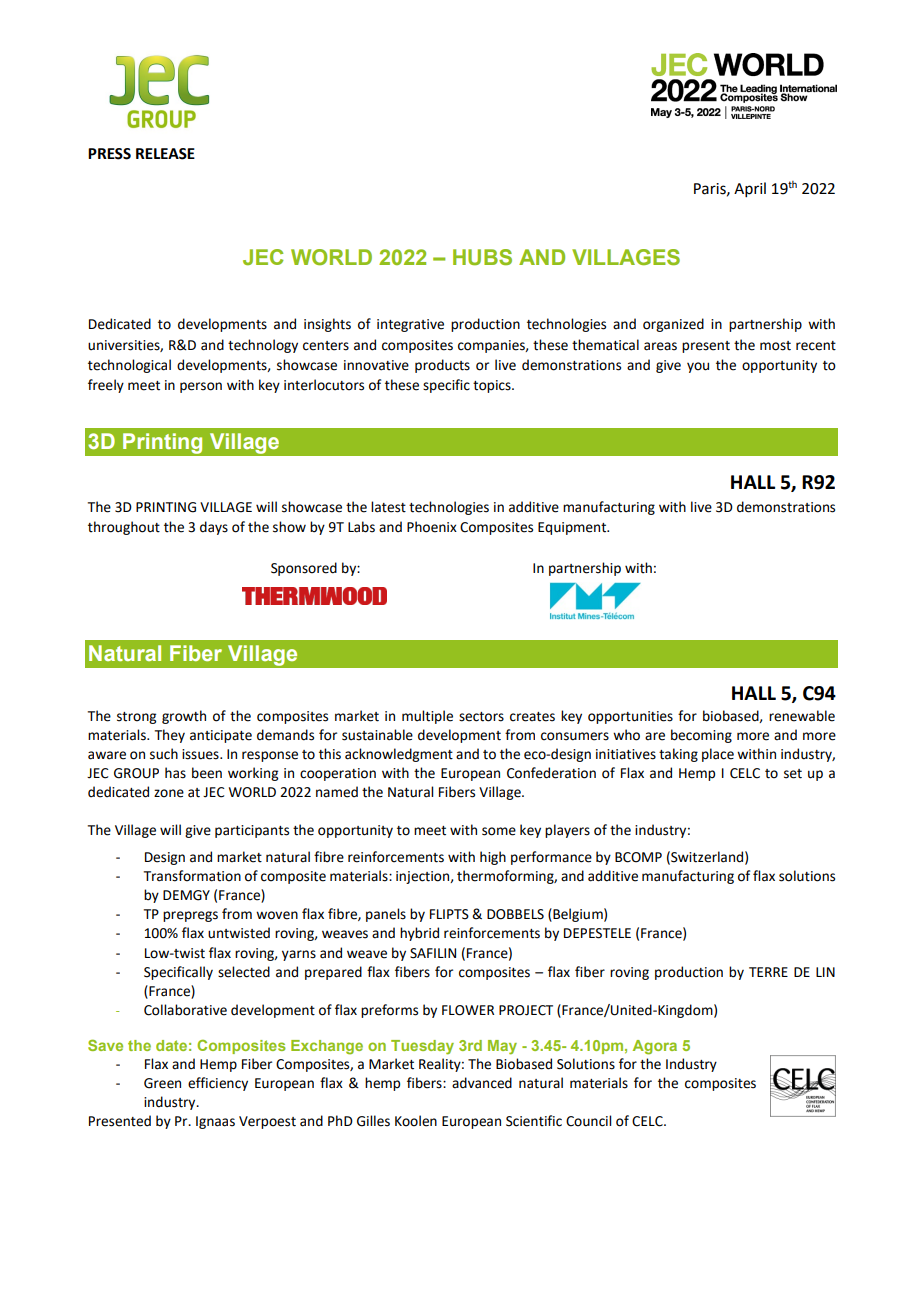  What do you see at coordinates (214, 528) in the screenshot?
I see `days` at bounding box center [214, 528].
